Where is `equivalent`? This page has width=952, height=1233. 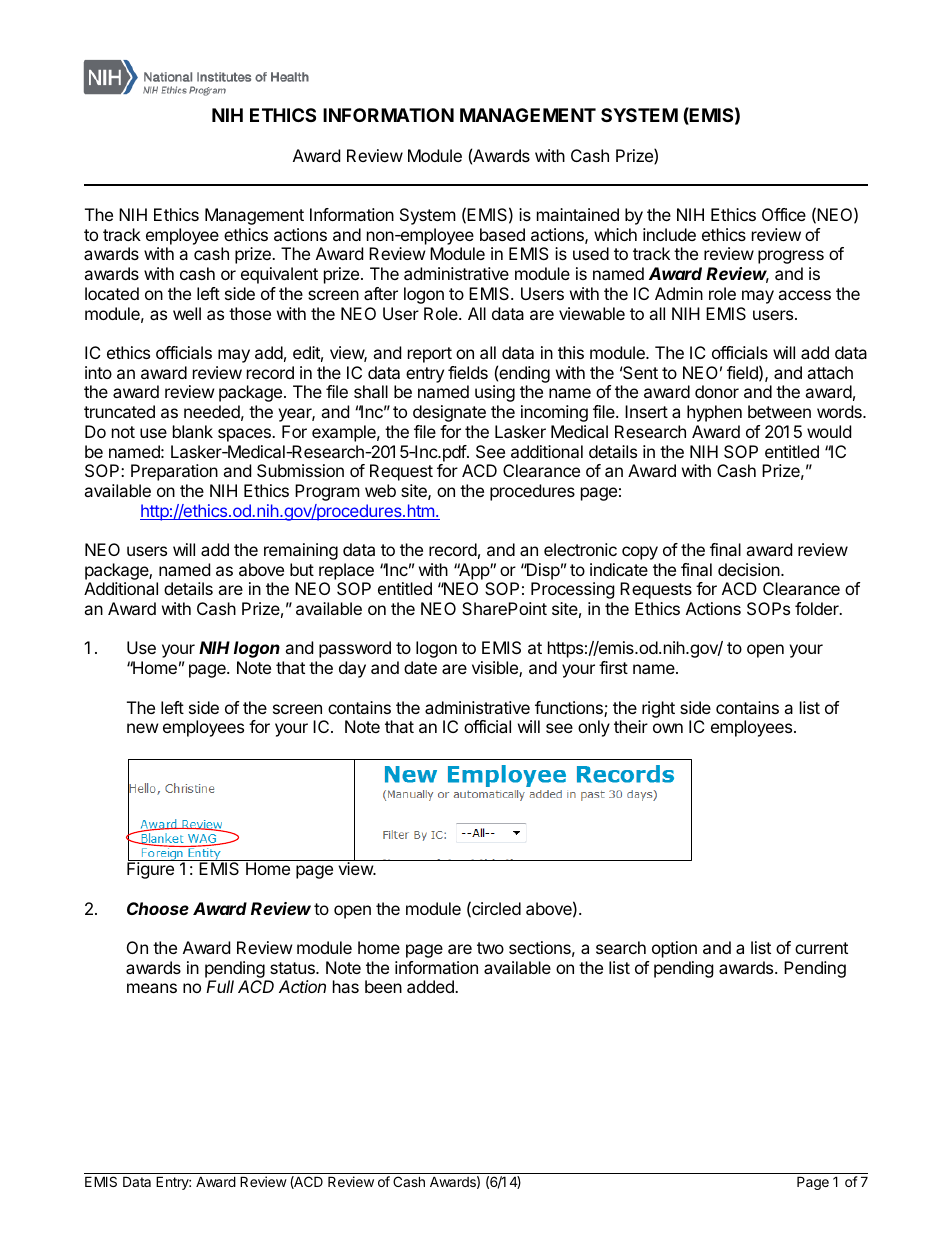
equivalent is located at coordinates (279, 275).
